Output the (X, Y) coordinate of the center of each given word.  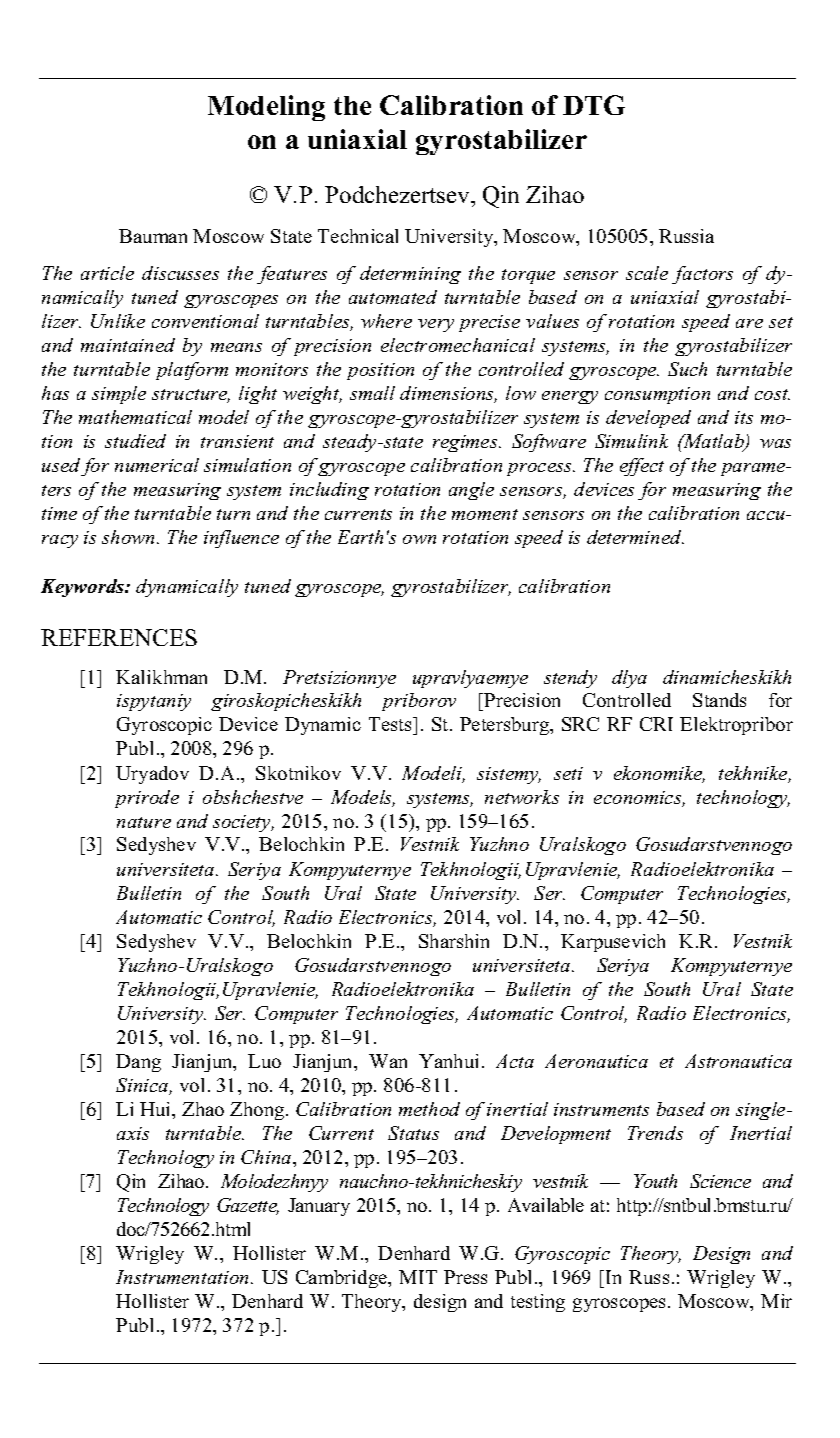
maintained (128, 345)
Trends (655, 1133)
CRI (656, 724)
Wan (388, 1061)
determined (635, 537)
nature (144, 822)
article (107, 273)
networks (522, 797)
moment (485, 514)
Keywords (84, 588)
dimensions (448, 394)
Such (687, 369)
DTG (594, 105)
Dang (138, 1063)
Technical (358, 236)
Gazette (248, 1206)
